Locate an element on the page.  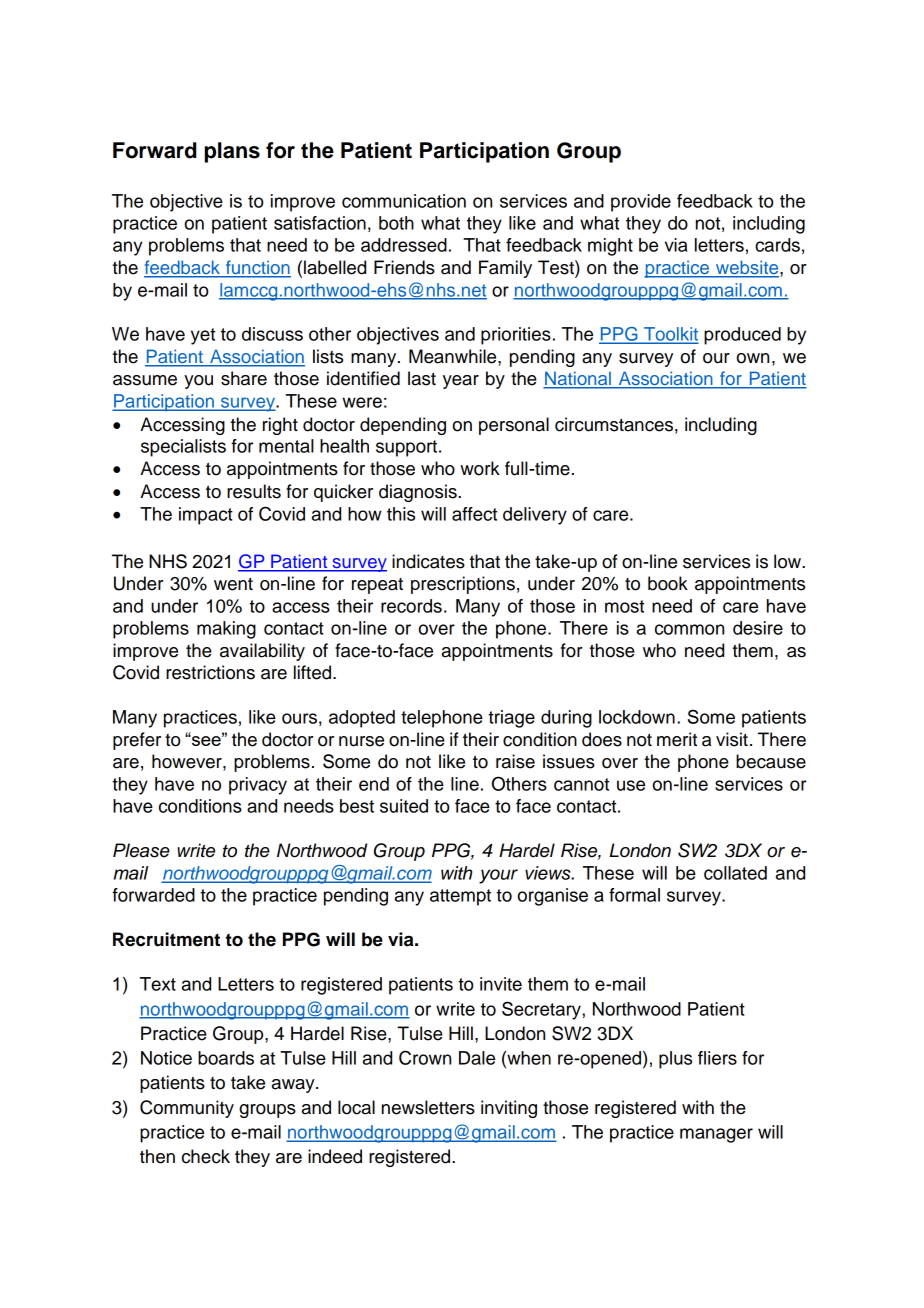
collated is located at coordinates (735, 873).
